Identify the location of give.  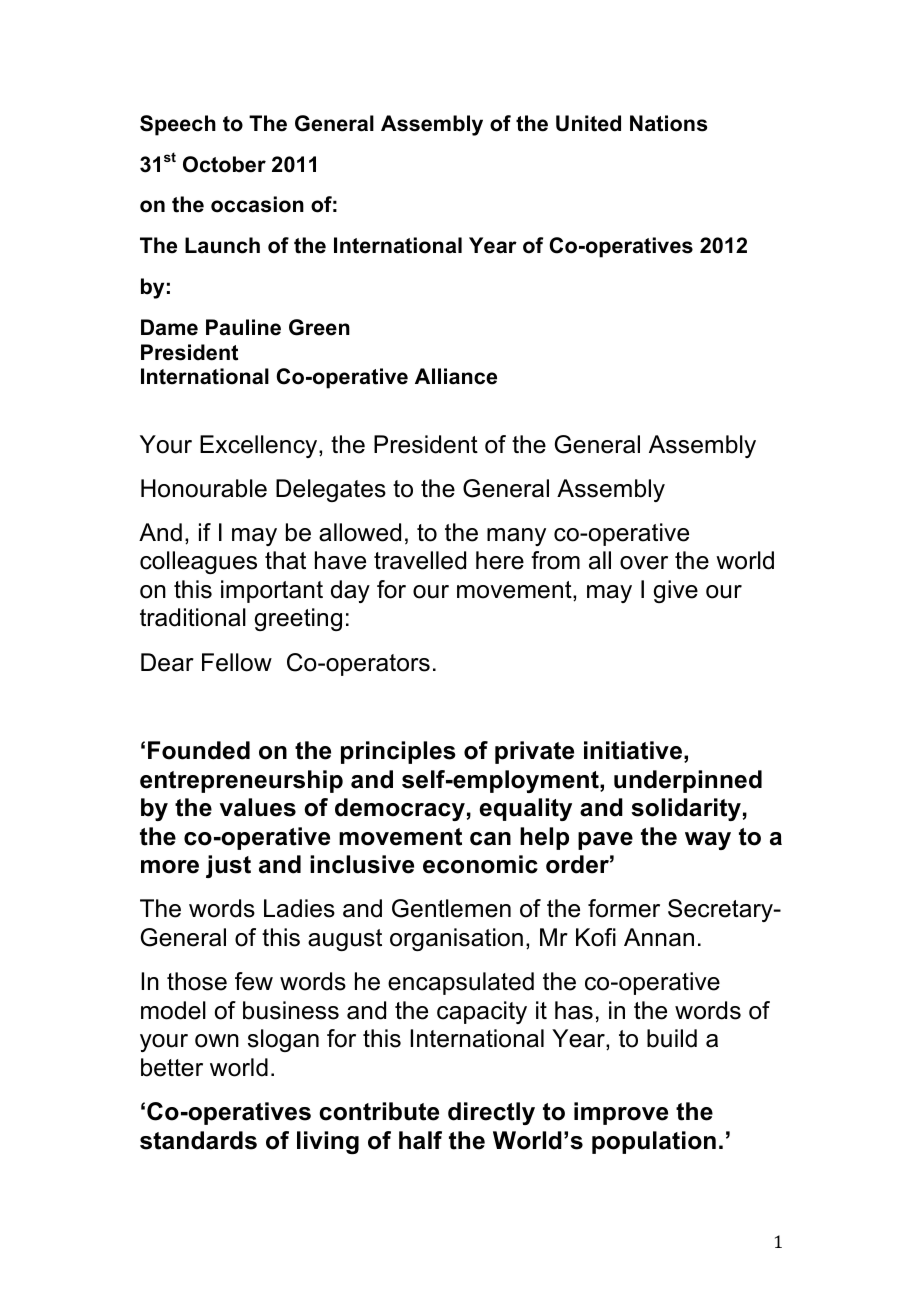
(676, 591).
